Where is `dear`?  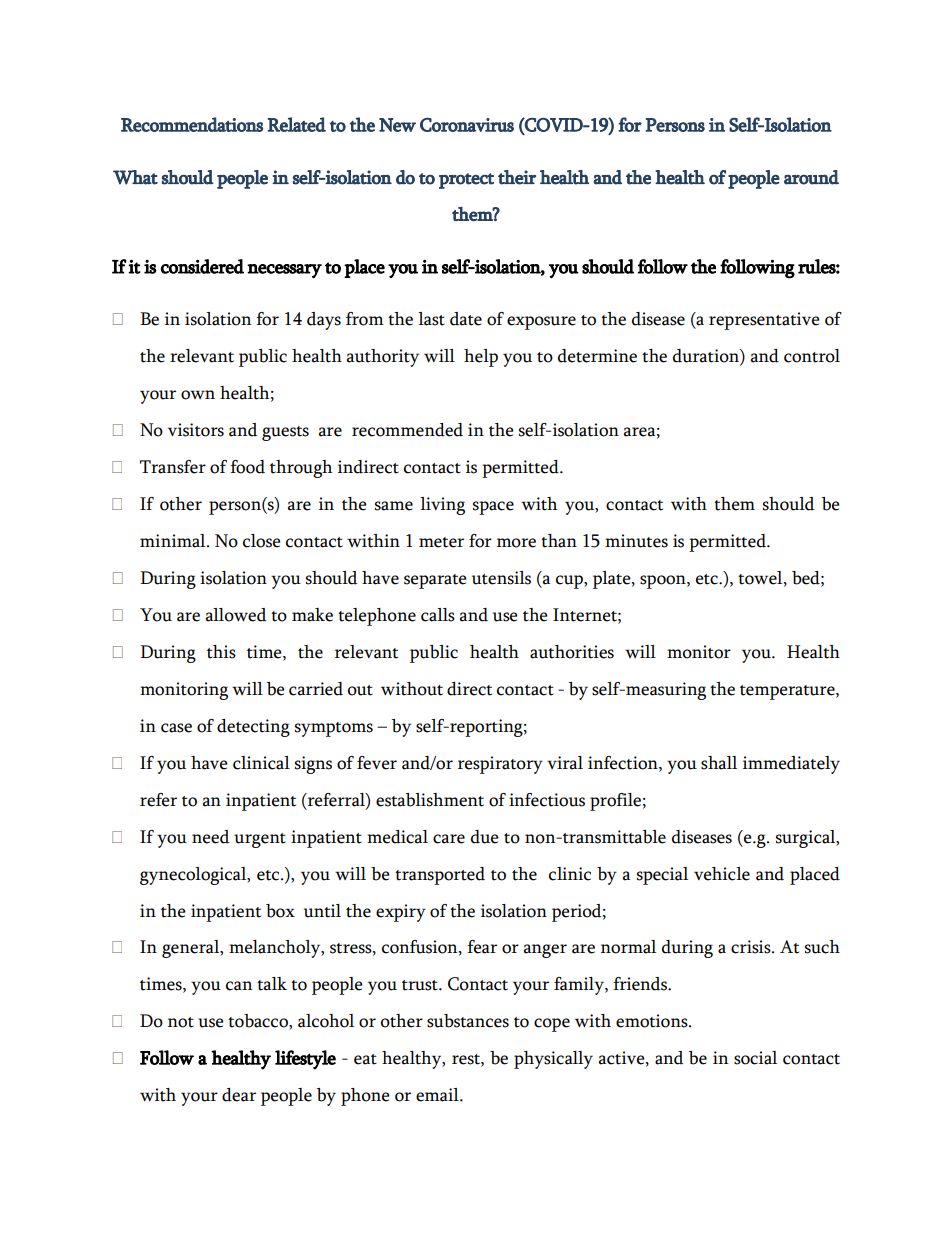 dear is located at coordinates (239, 1095).
